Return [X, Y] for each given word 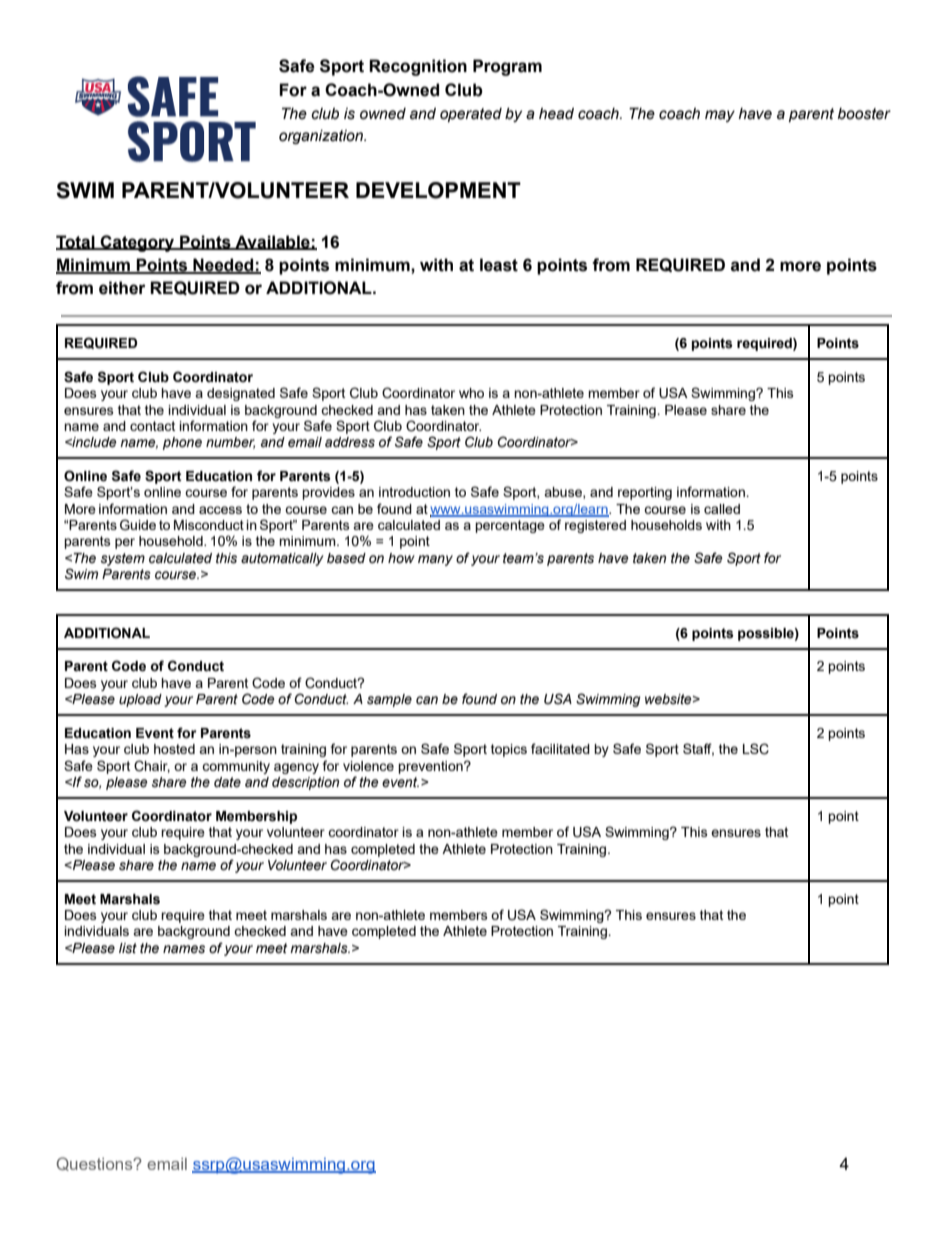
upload [140, 700]
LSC [756, 749]
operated [471, 115]
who [471, 393]
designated [241, 394]
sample [389, 700]
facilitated [560, 748]
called [722, 509]
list [128, 948]
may [720, 116]
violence [368, 766]
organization [322, 137]
